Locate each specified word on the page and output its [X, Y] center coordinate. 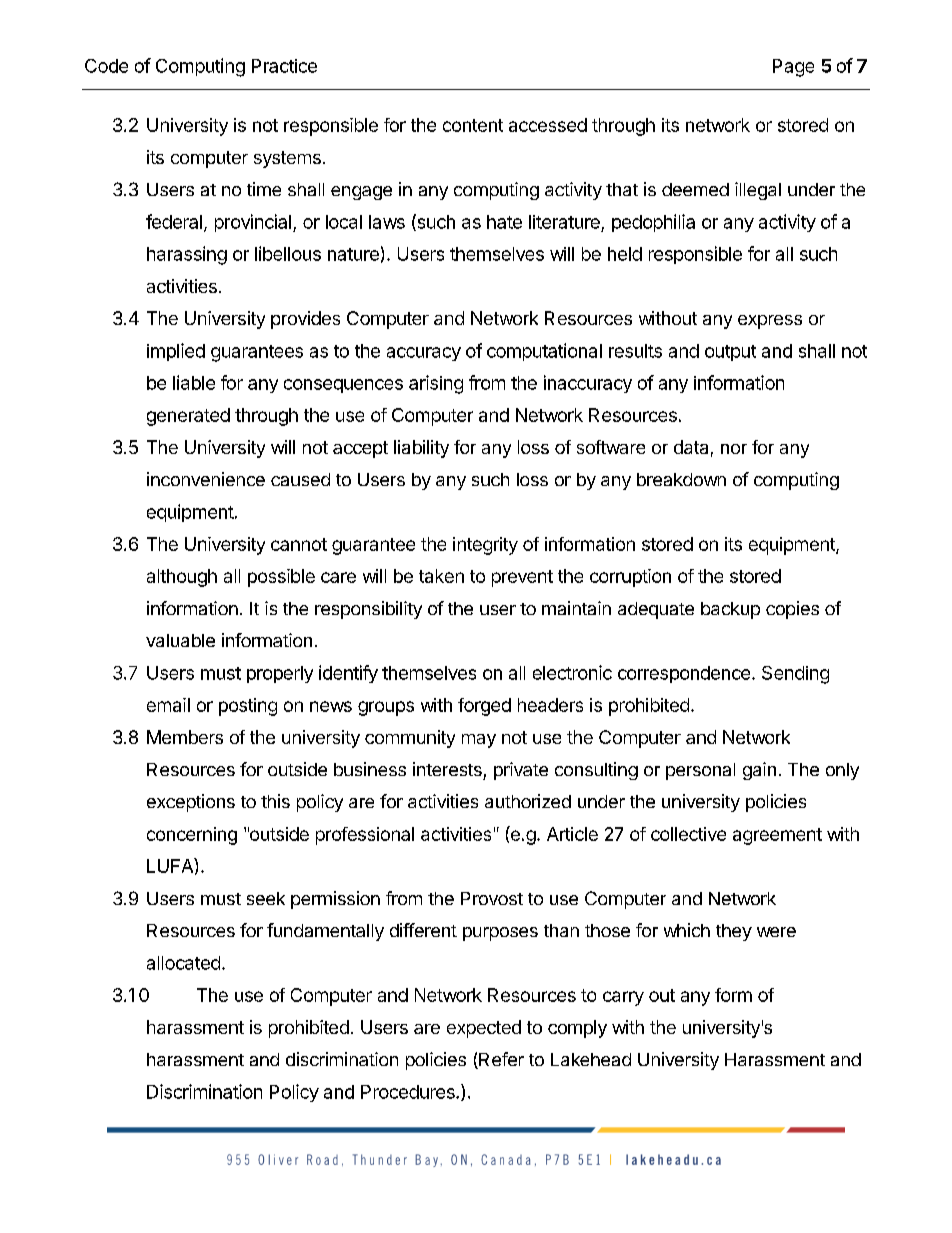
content [473, 125]
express [770, 322]
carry [623, 998]
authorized [528, 801]
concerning [192, 836]
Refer [500, 1060]
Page [793, 68]
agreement [777, 836]
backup [730, 610]
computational [544, 352]
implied [176, 352]
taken [441, 576]
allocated [183, 963]
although [182, 578]
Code [106, 66]
